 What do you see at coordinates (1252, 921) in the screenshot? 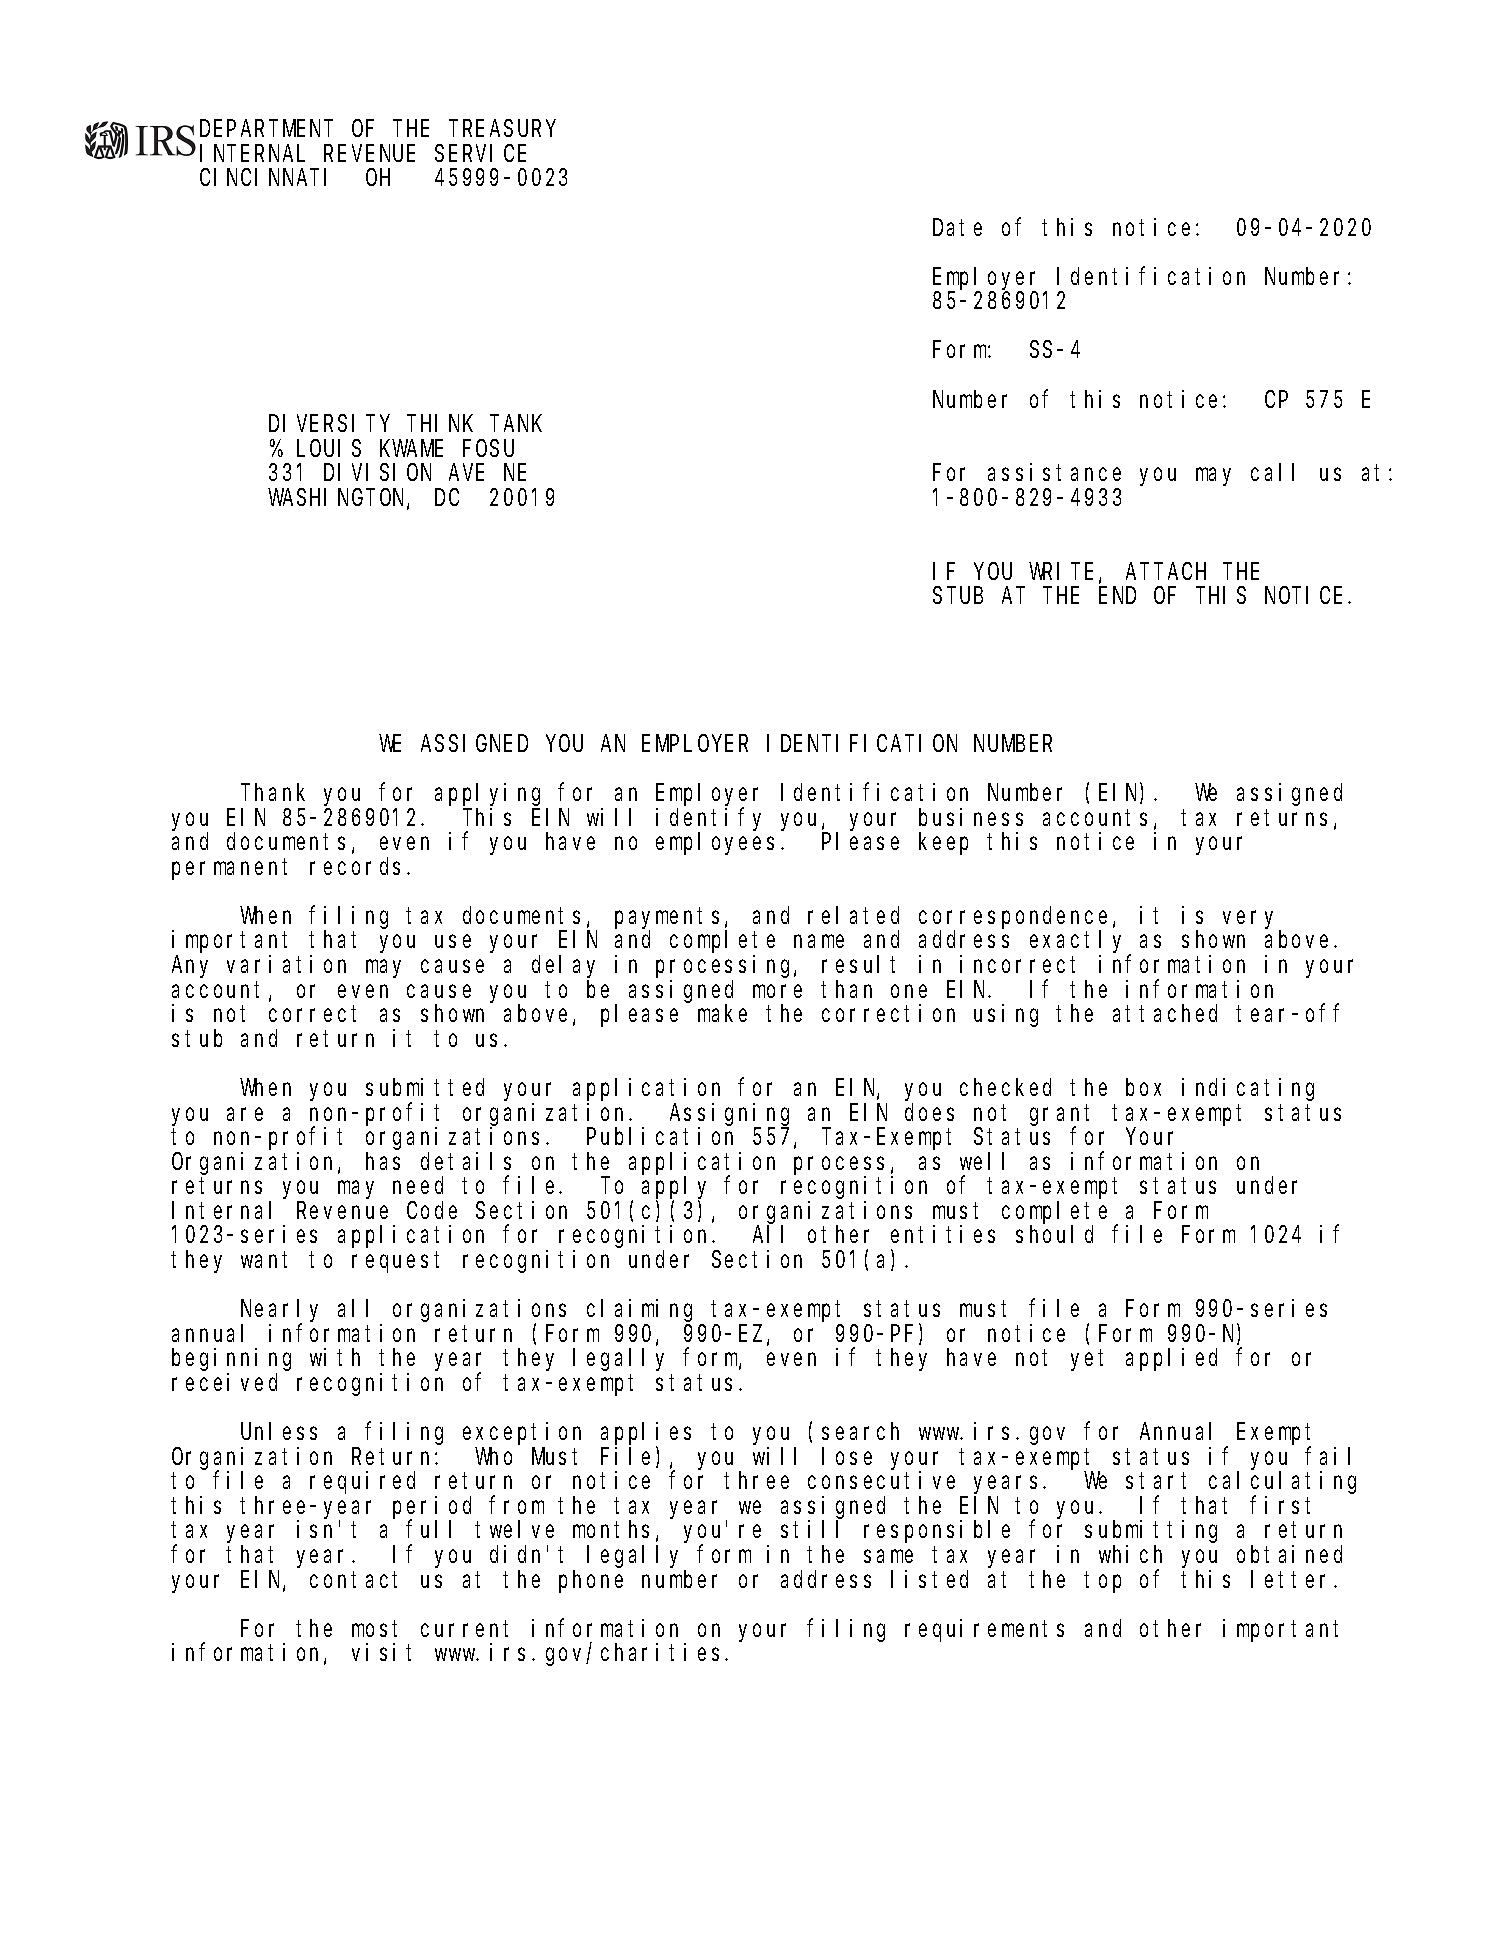
I see `very` at bounding box center [1252, 921].
